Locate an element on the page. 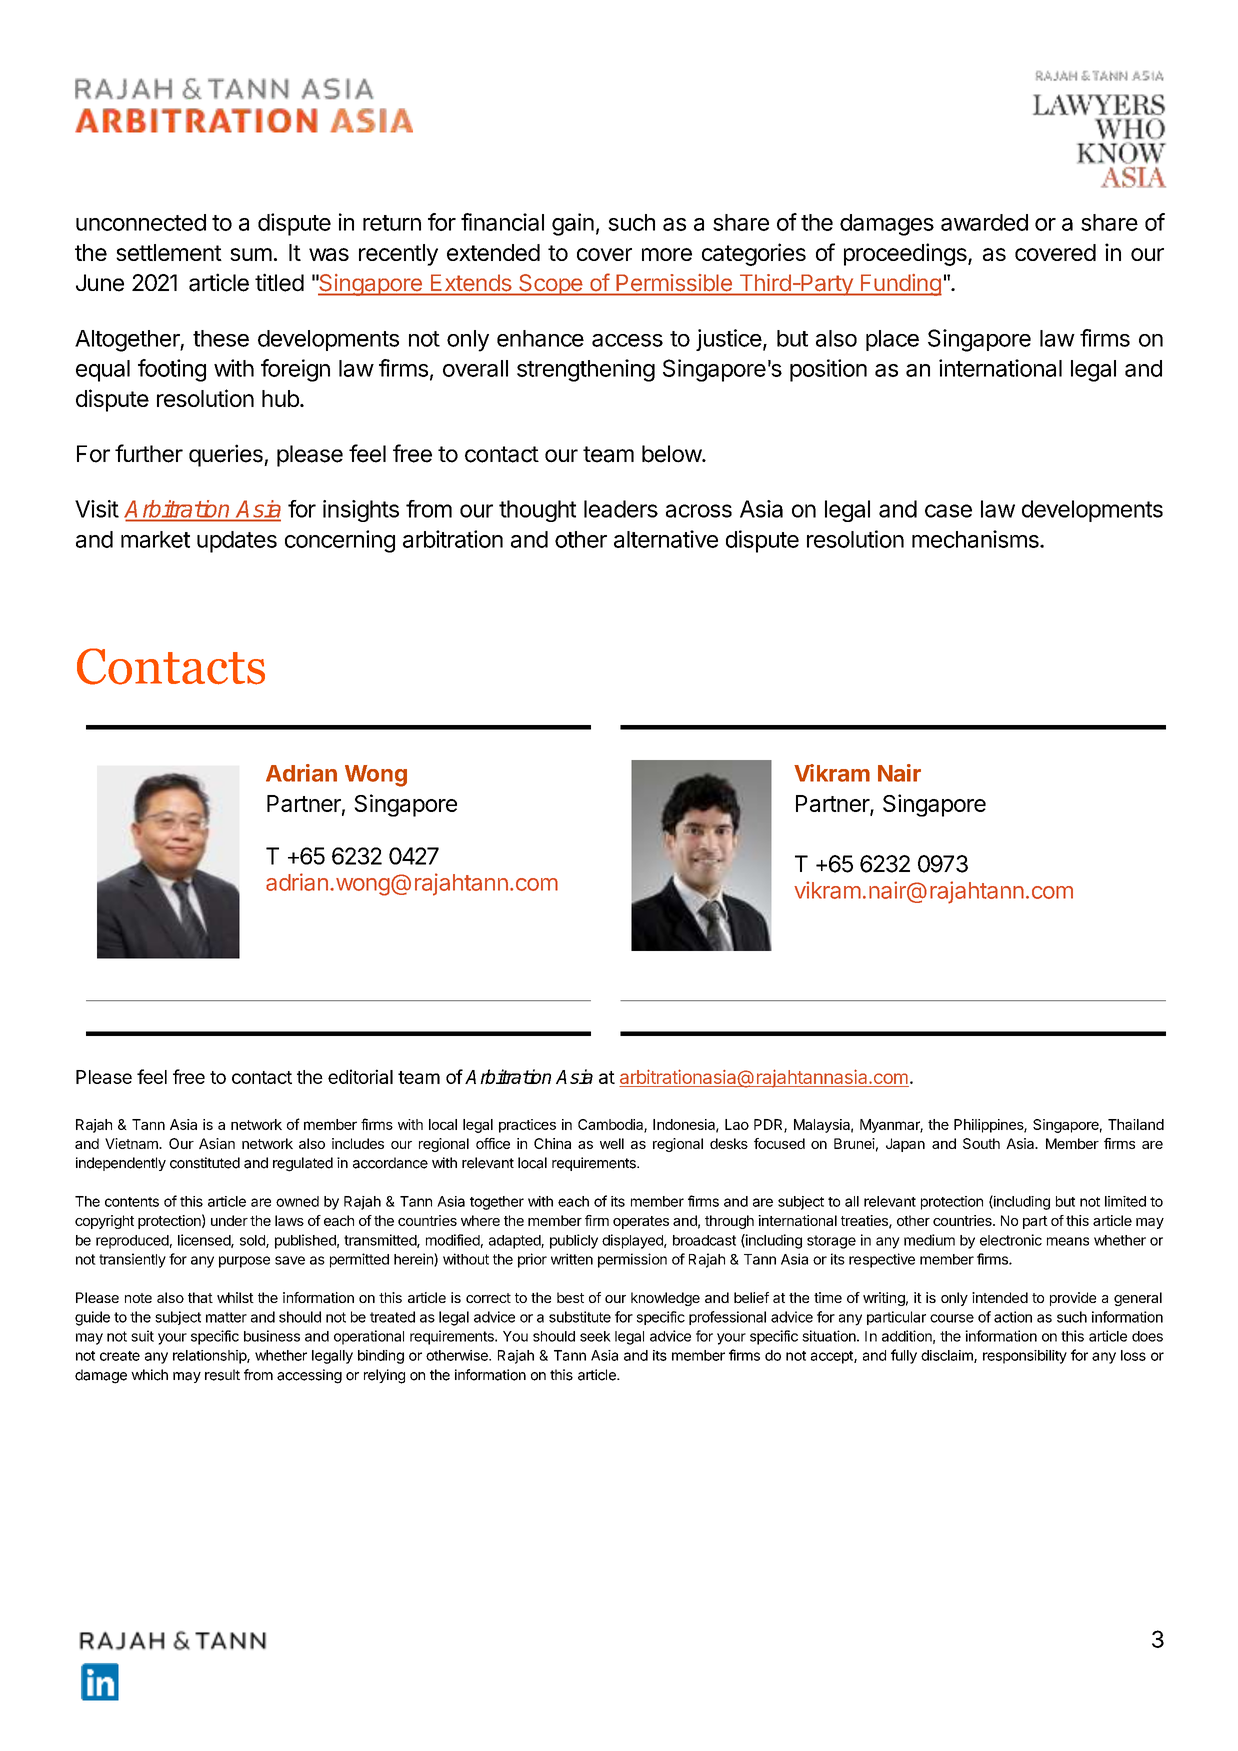 Image resolution: width=1238 pixels, height=1751 pixels. awarded is located at coordinates (984, 222).
